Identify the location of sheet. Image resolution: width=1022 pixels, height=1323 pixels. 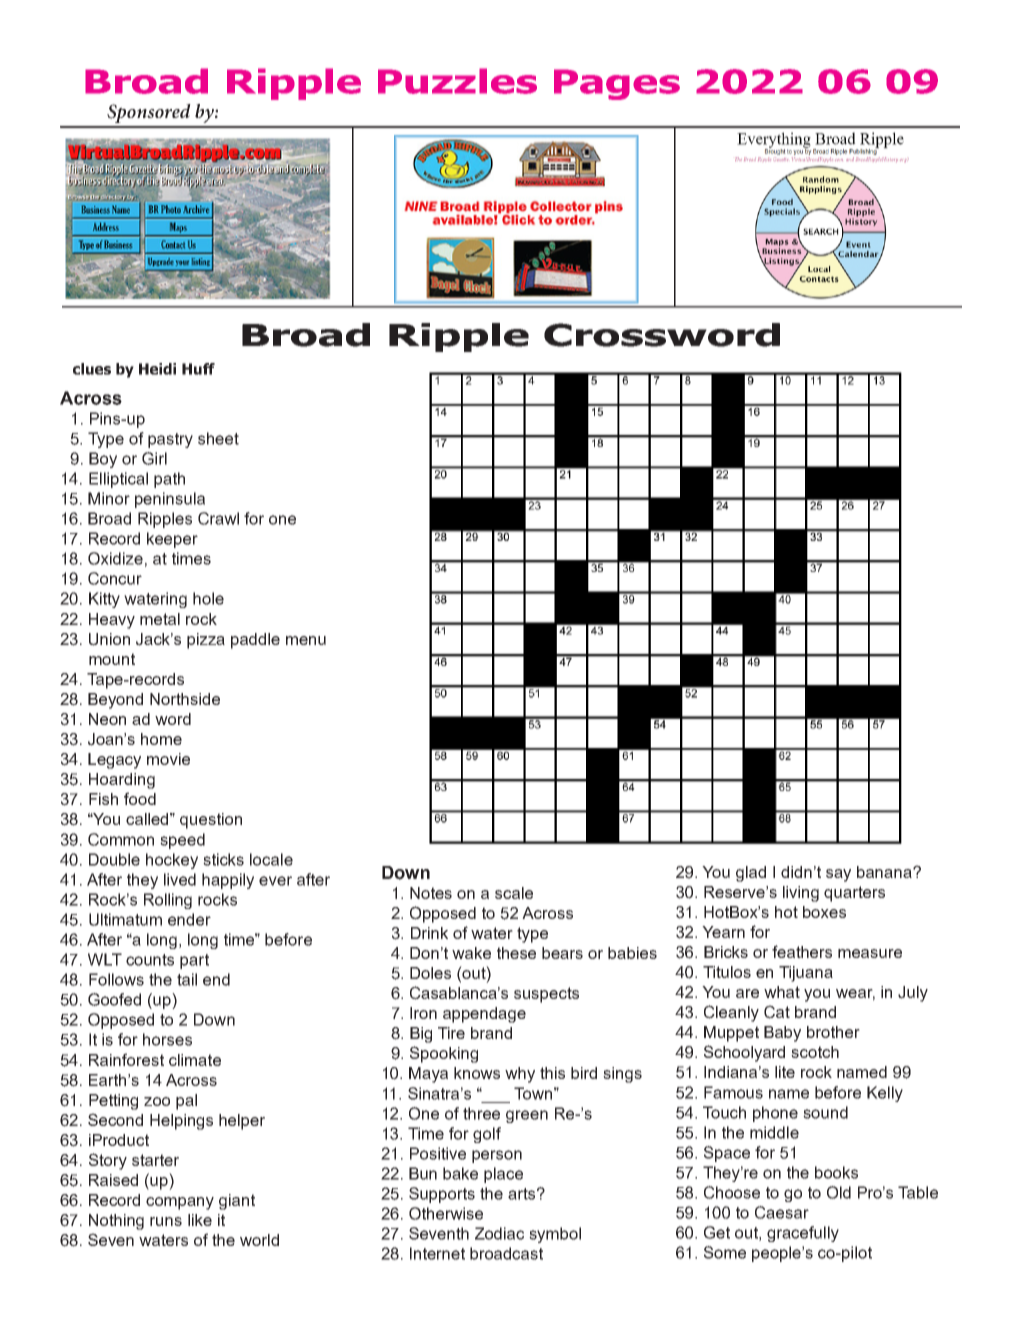
(218, 438).
